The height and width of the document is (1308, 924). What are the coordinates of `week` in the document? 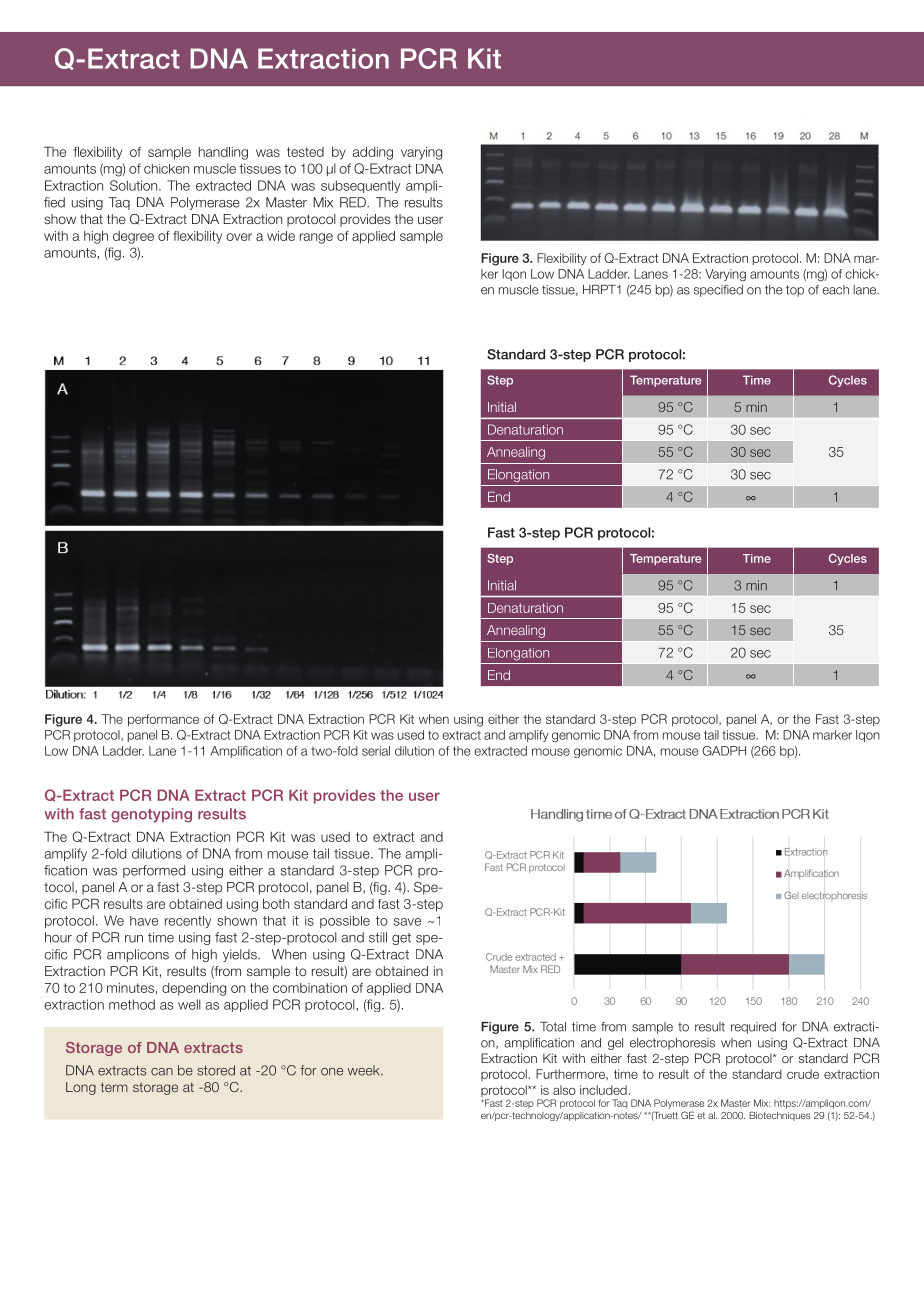 It's located at (365, 1070).
